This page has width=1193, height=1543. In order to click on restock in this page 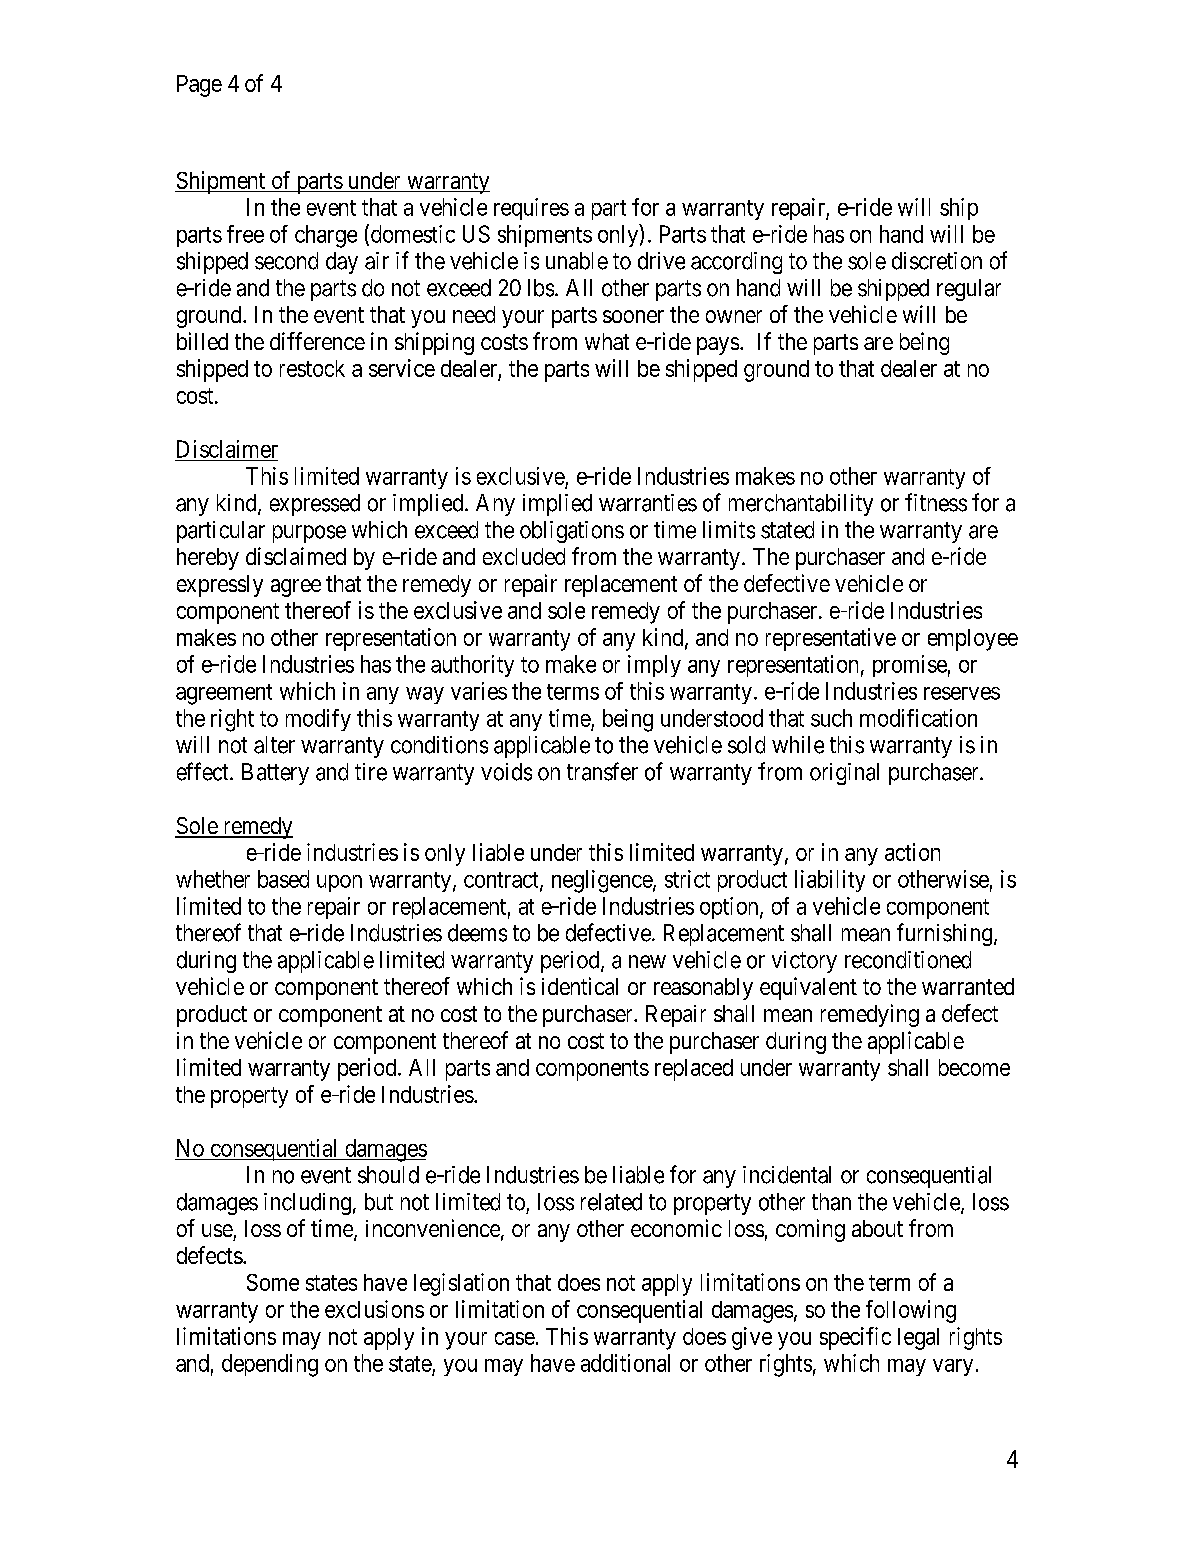, I will do `click(312, 368)`.
